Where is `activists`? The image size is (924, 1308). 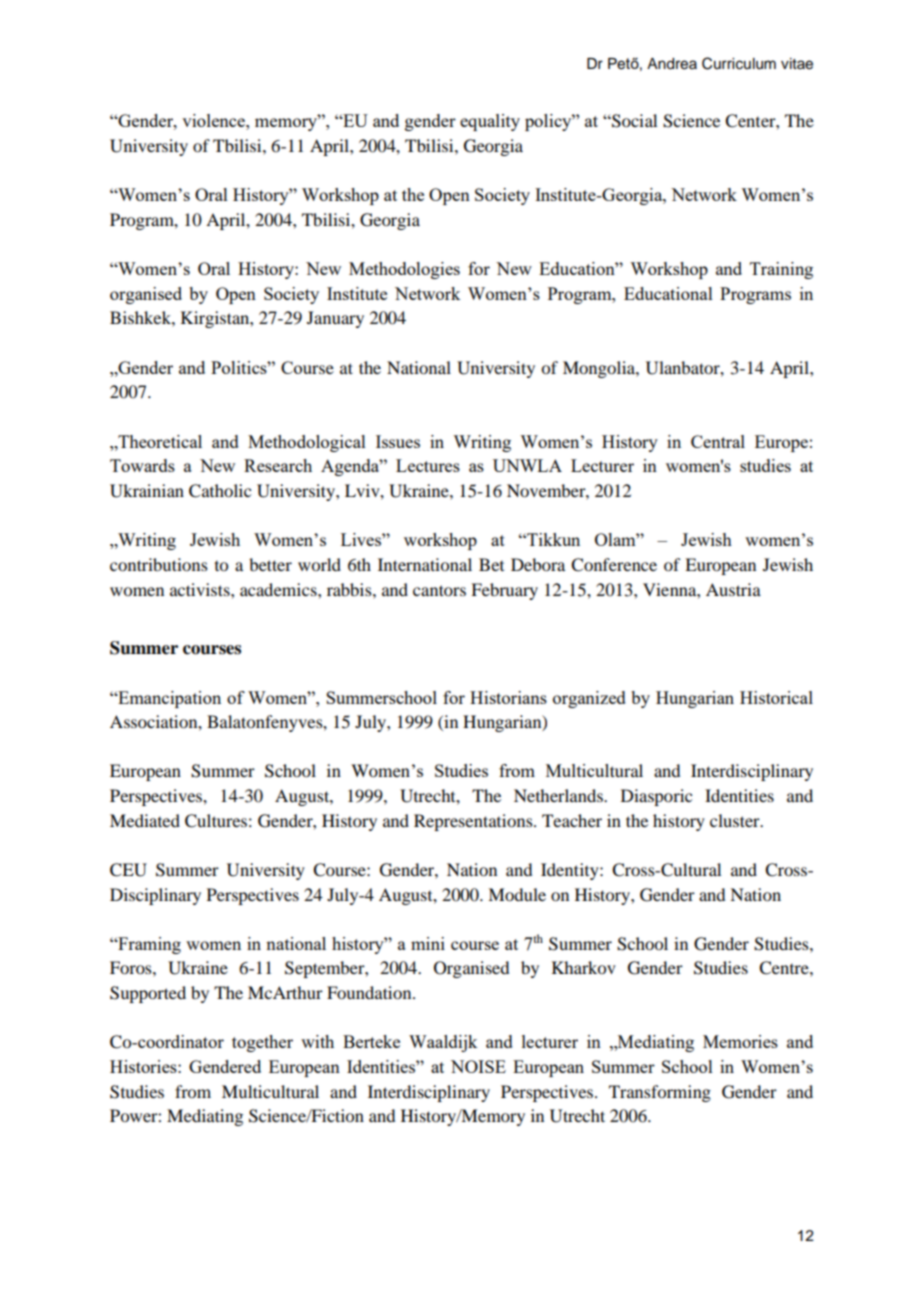 activists is located at coordinates (201, 589).
